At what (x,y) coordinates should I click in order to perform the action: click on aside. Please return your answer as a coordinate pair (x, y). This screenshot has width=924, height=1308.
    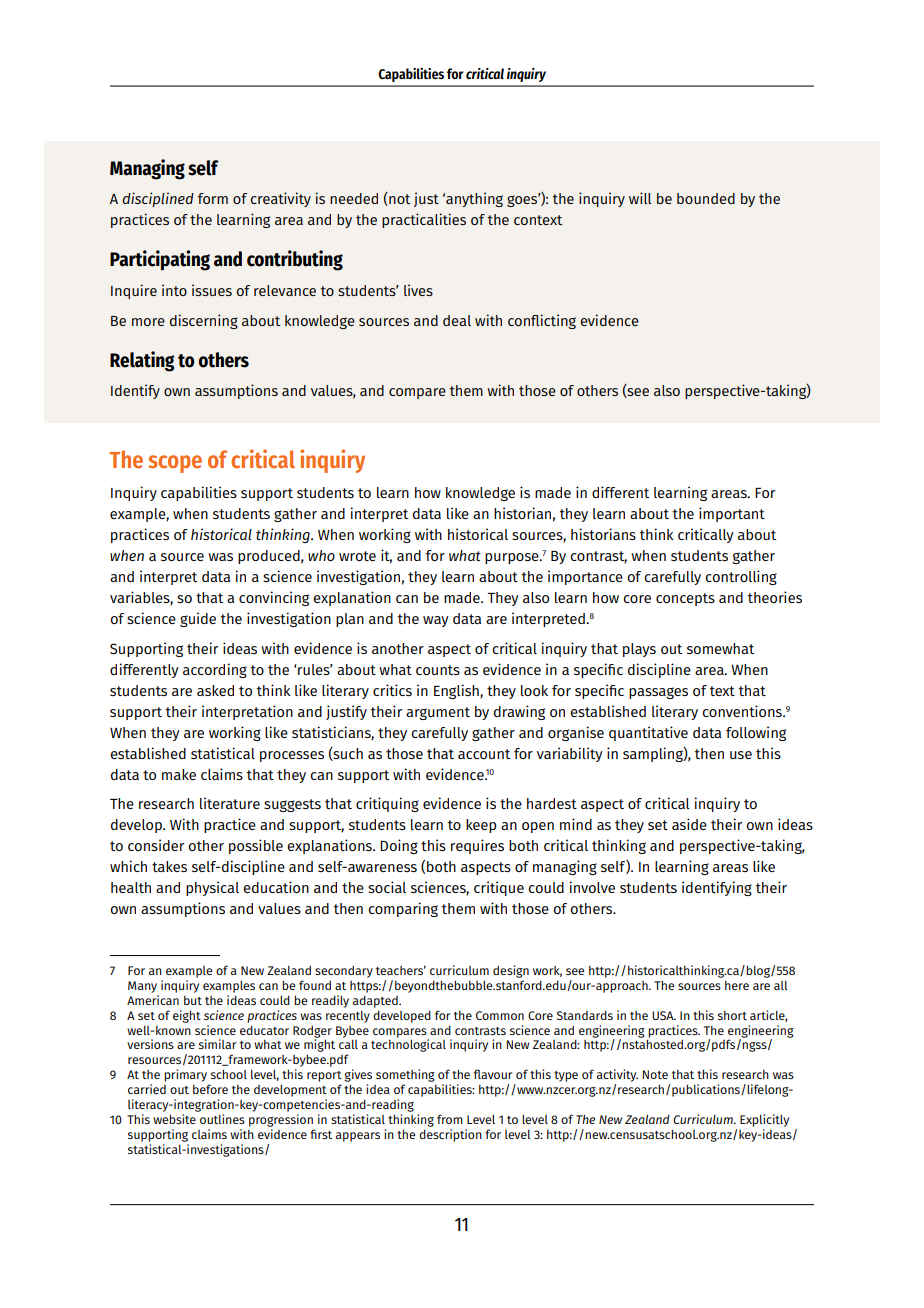
    Looking at the image, I should click on (689, 824).
